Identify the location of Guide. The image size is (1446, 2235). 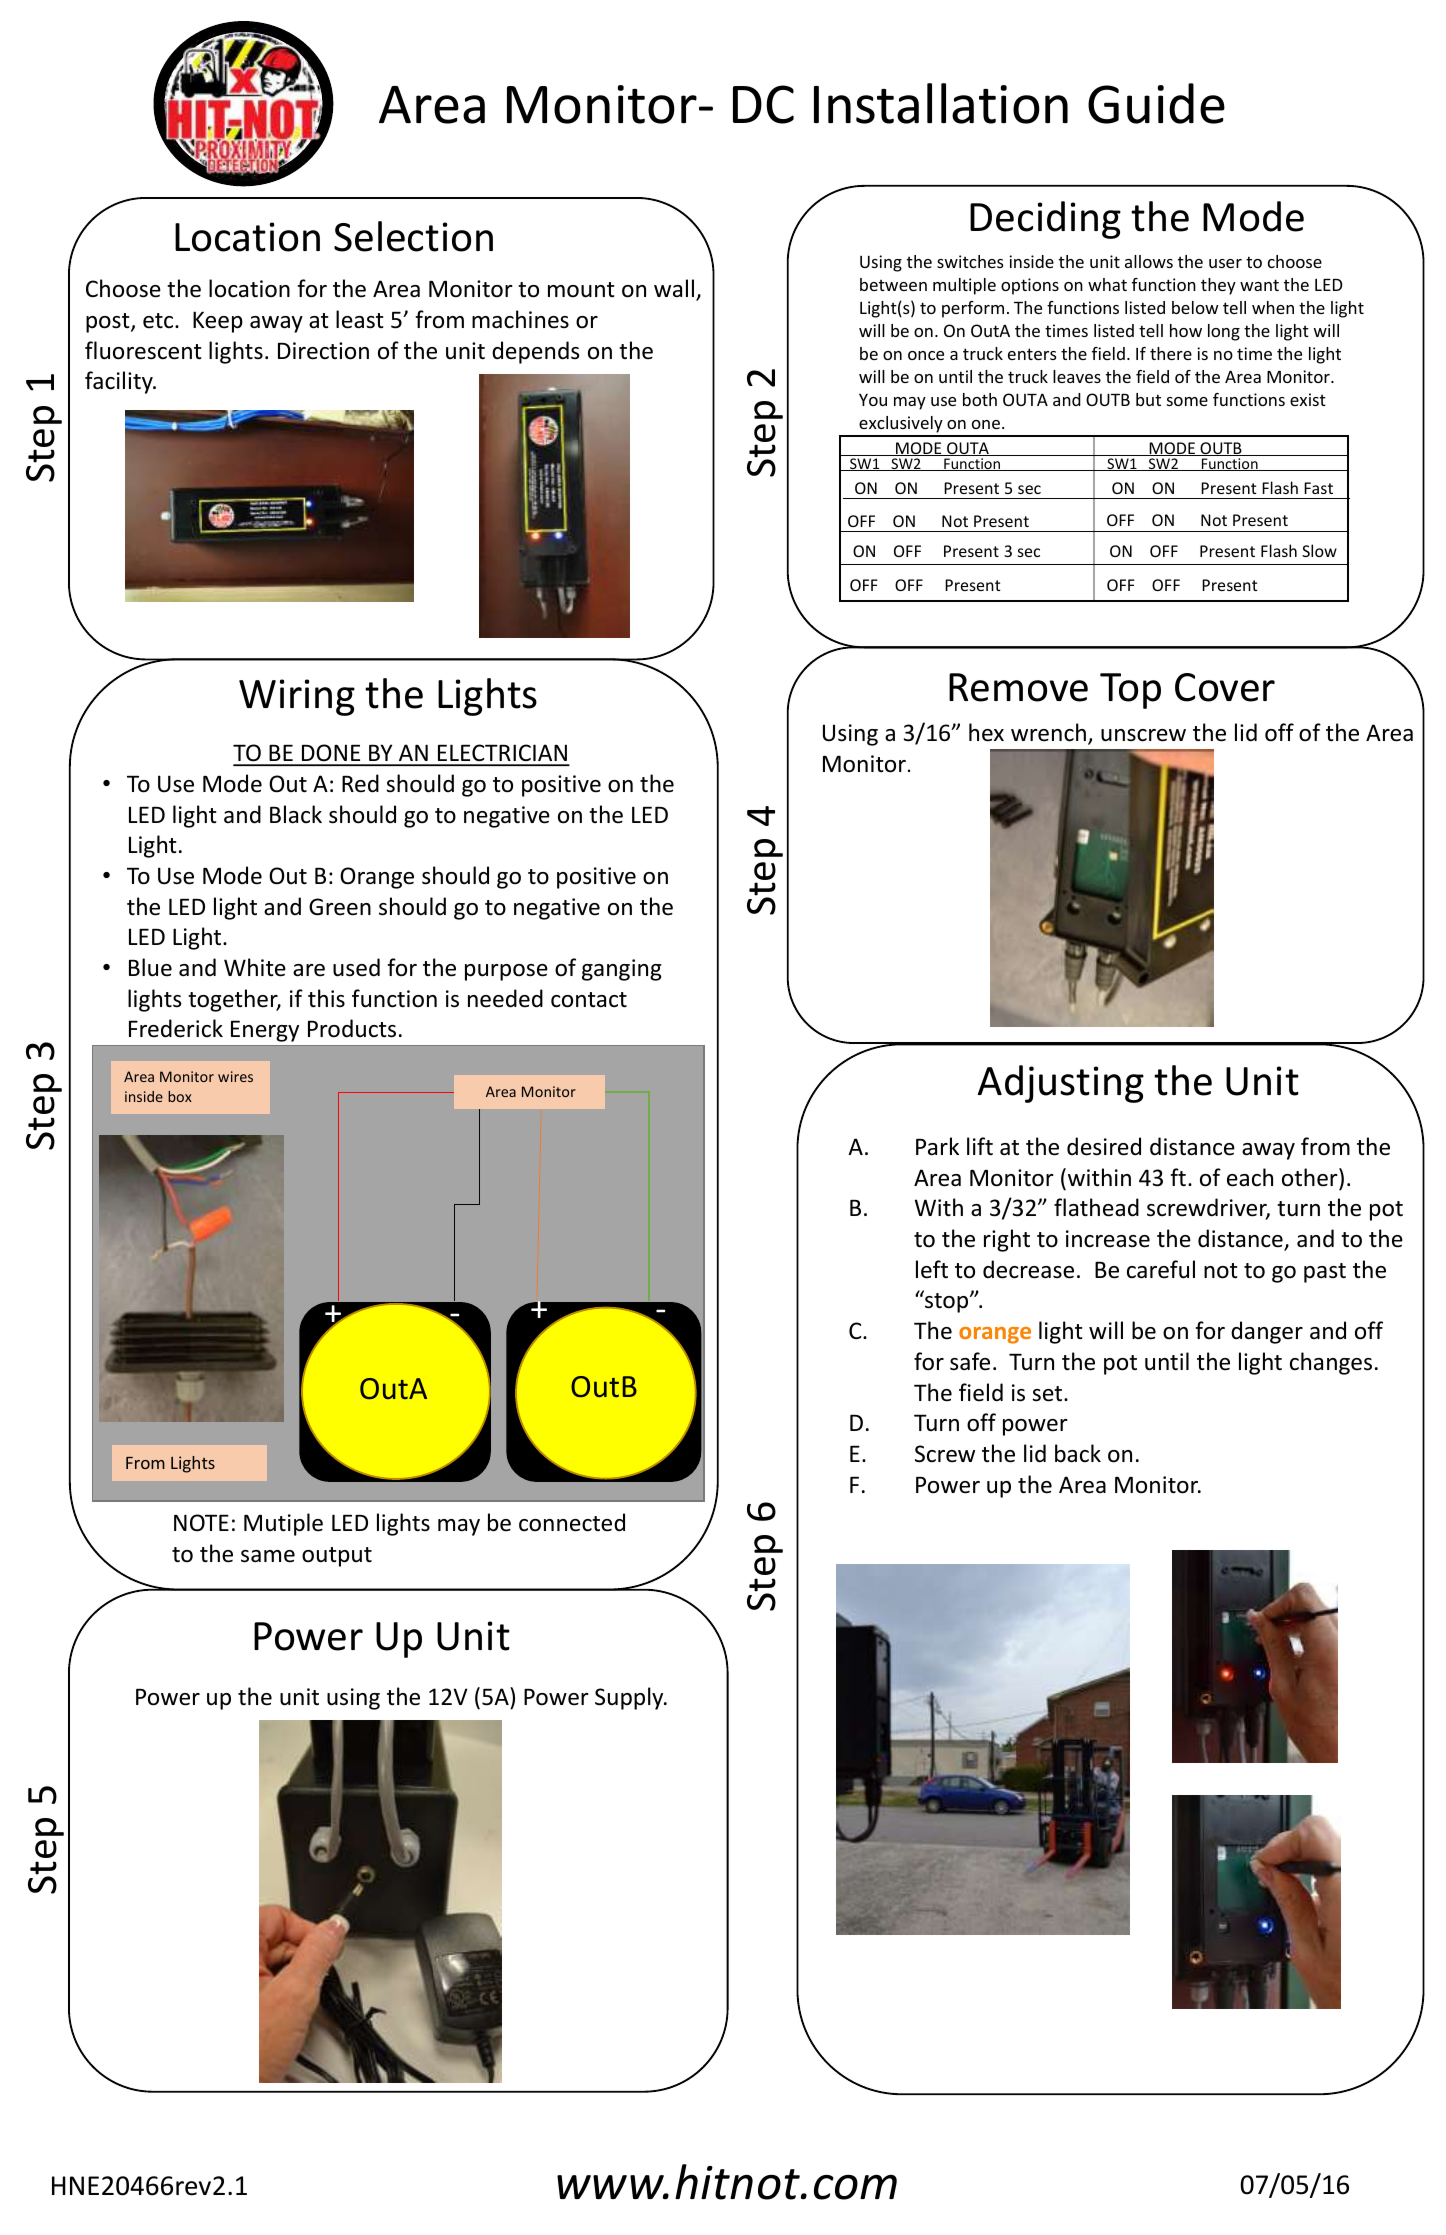
(1156, 103).
